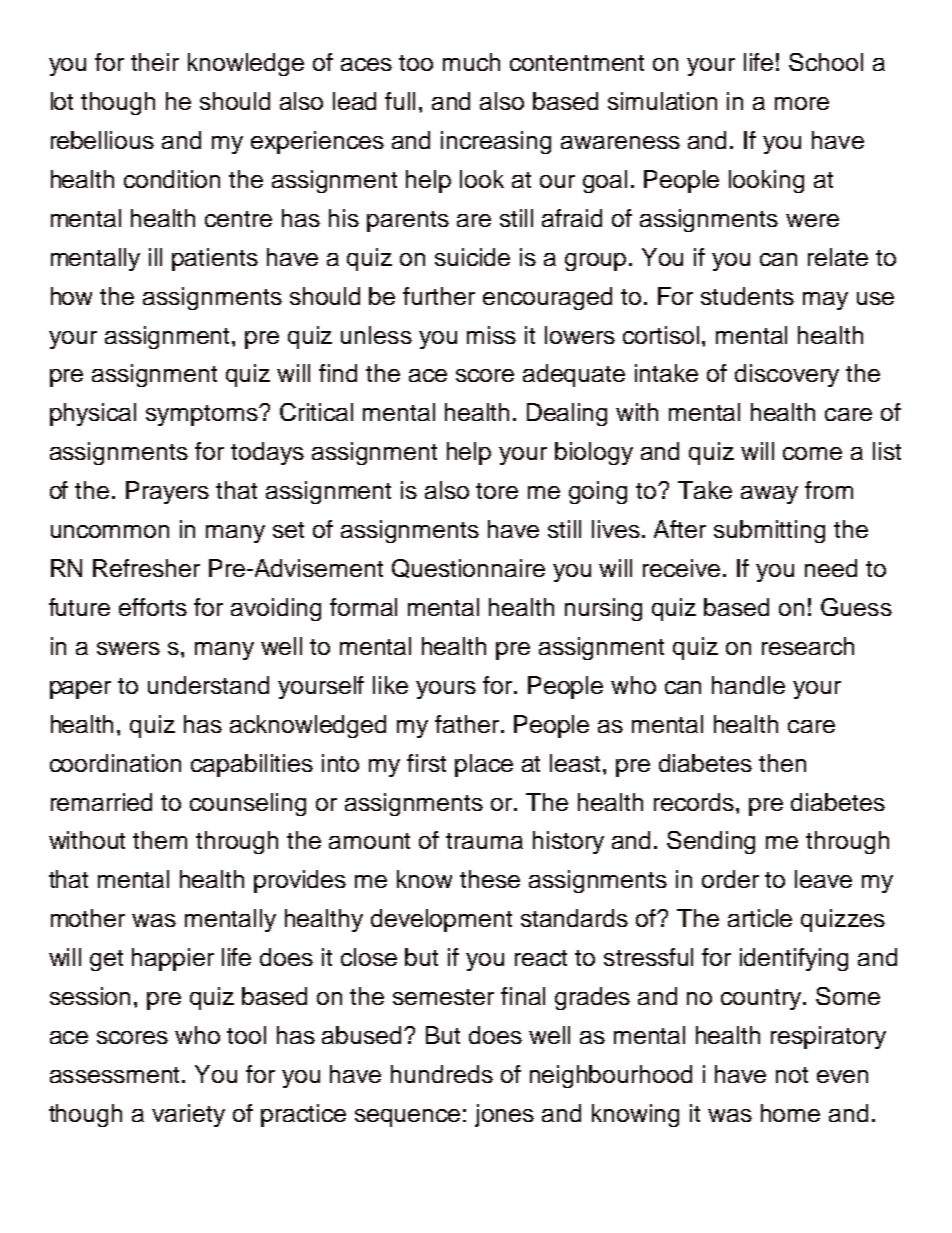  What do you see at coordinates (155, 62) in the document?
I see `their` at bounding box center [155, 62].
